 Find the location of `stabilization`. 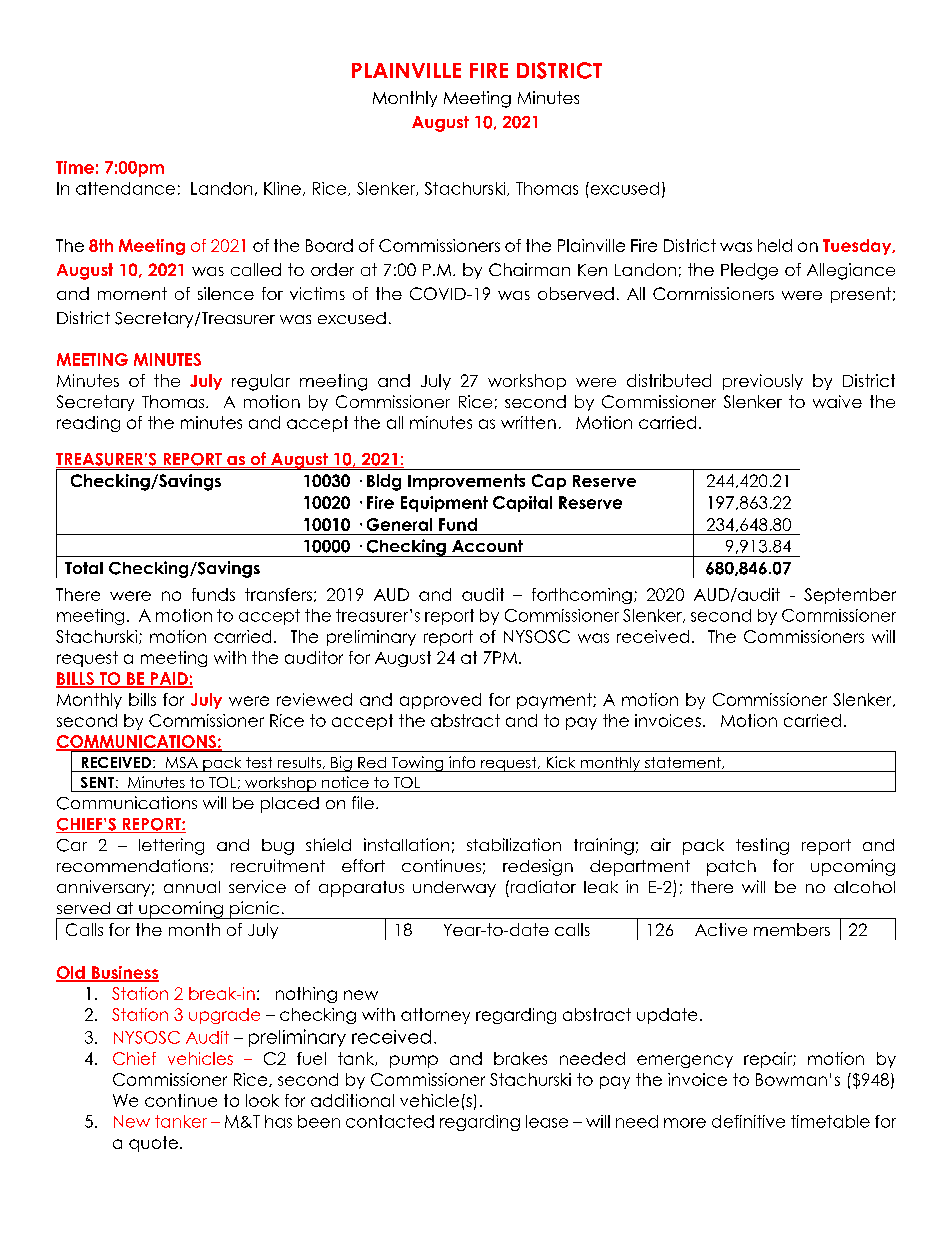

stabilization is located at coordinates (514, 844).
